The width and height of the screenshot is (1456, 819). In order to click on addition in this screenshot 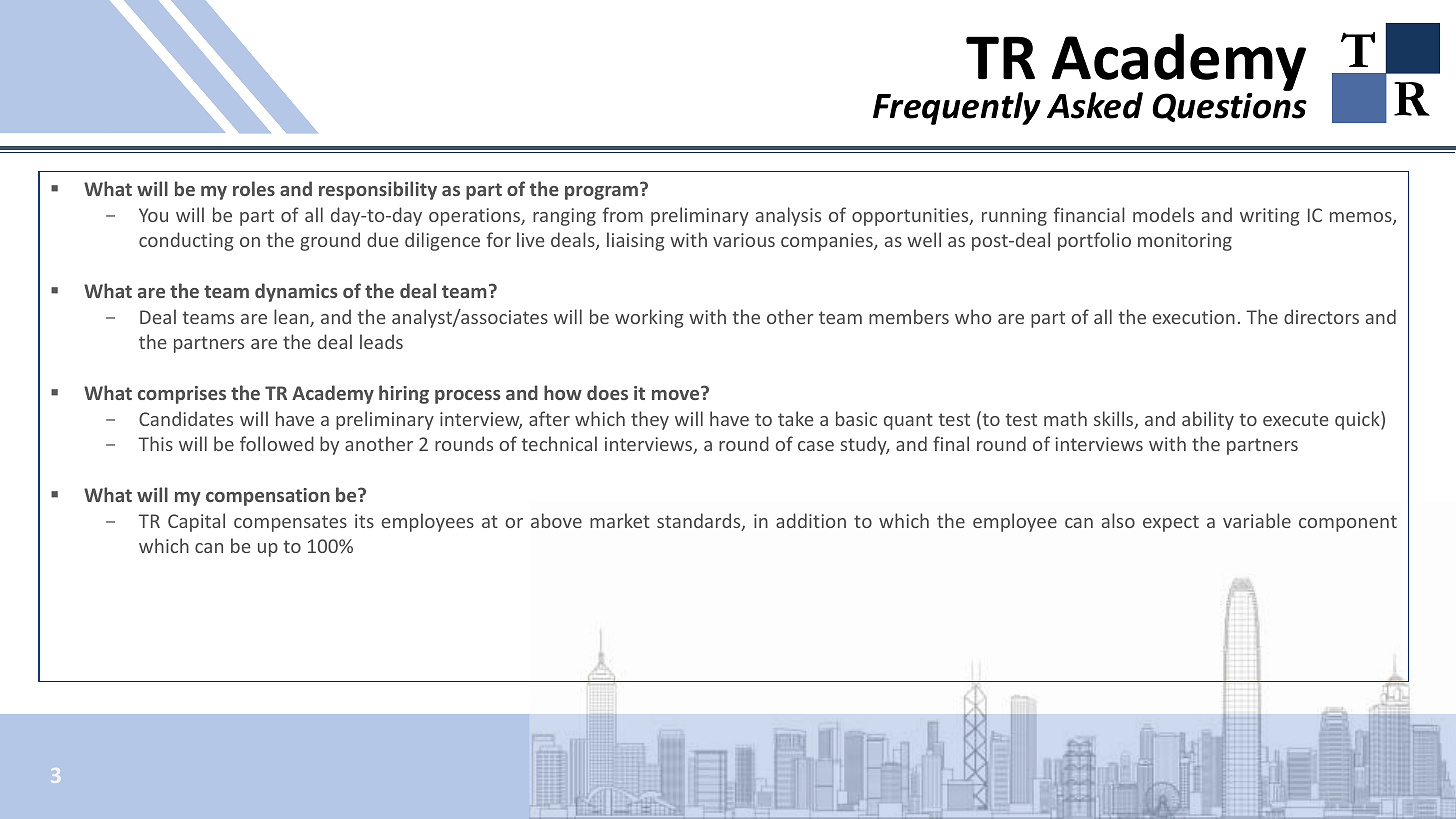, I will do `click(811, 520)`.
